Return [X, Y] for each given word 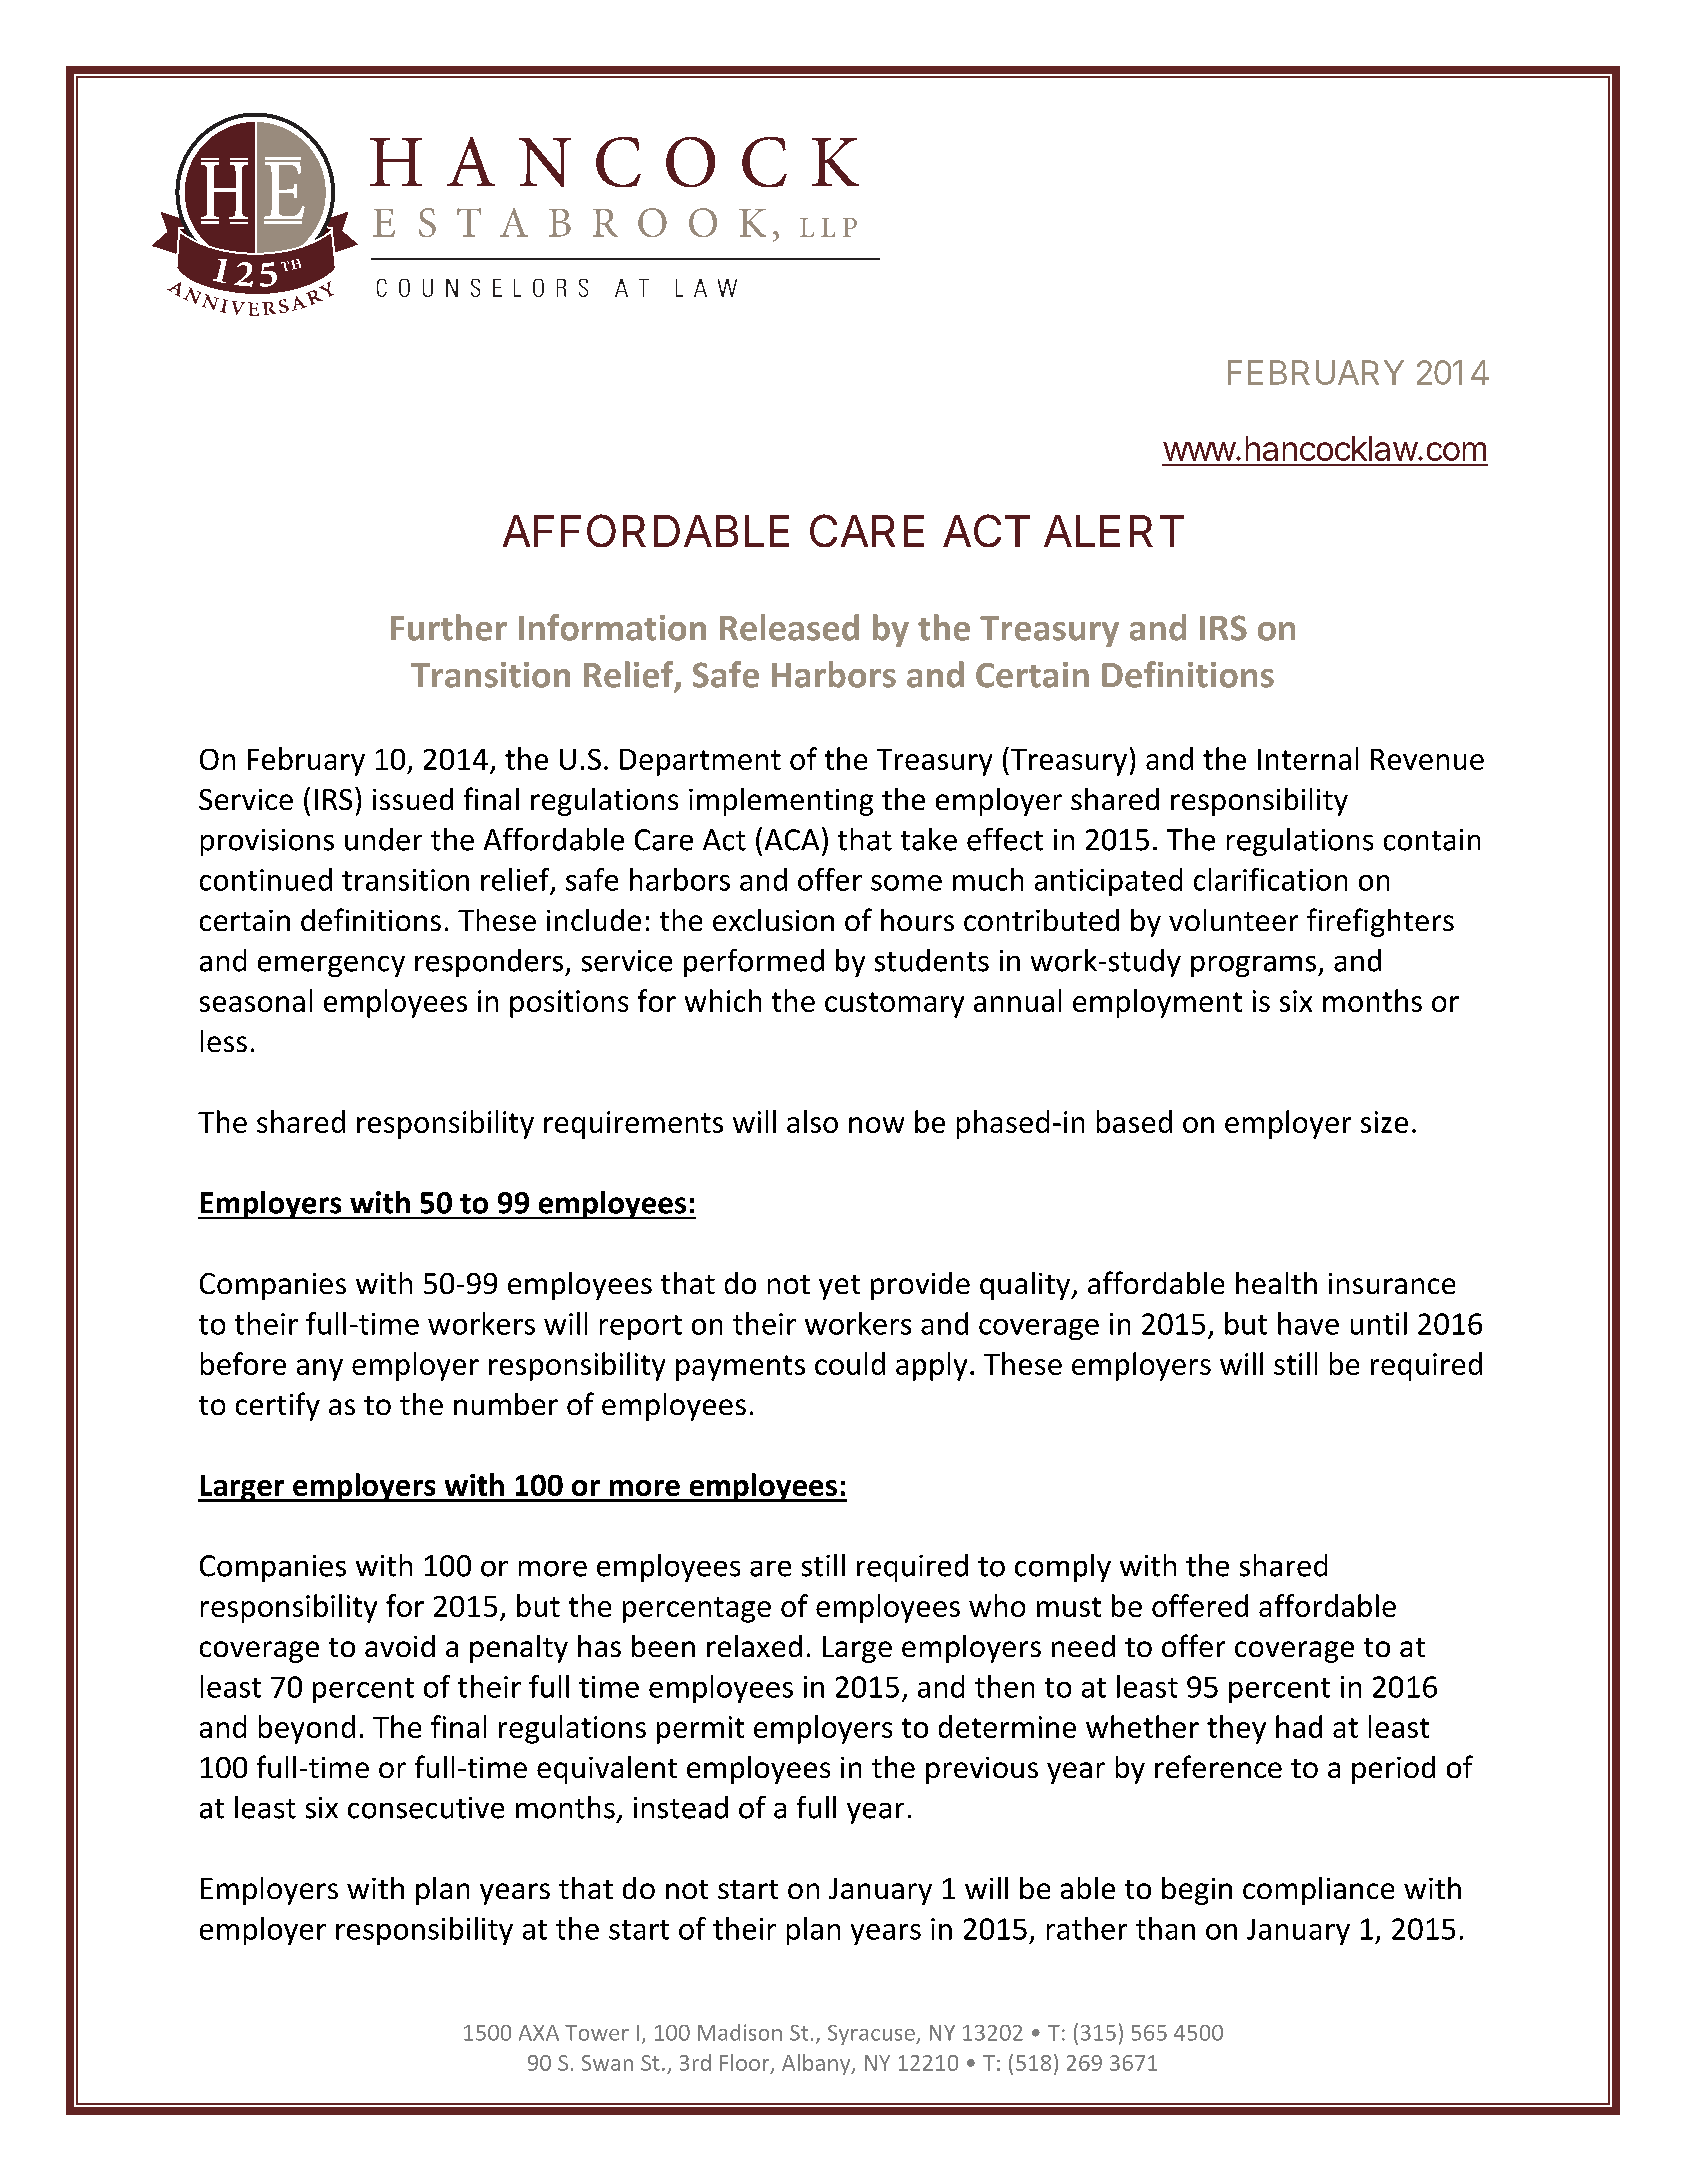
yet [839, 1287]
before [243, 1363]
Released [789, 627]
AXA [539, 2033]
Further [449, 627]
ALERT [1114, 531]
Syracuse [872, 2035]
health [1276, 1283]
